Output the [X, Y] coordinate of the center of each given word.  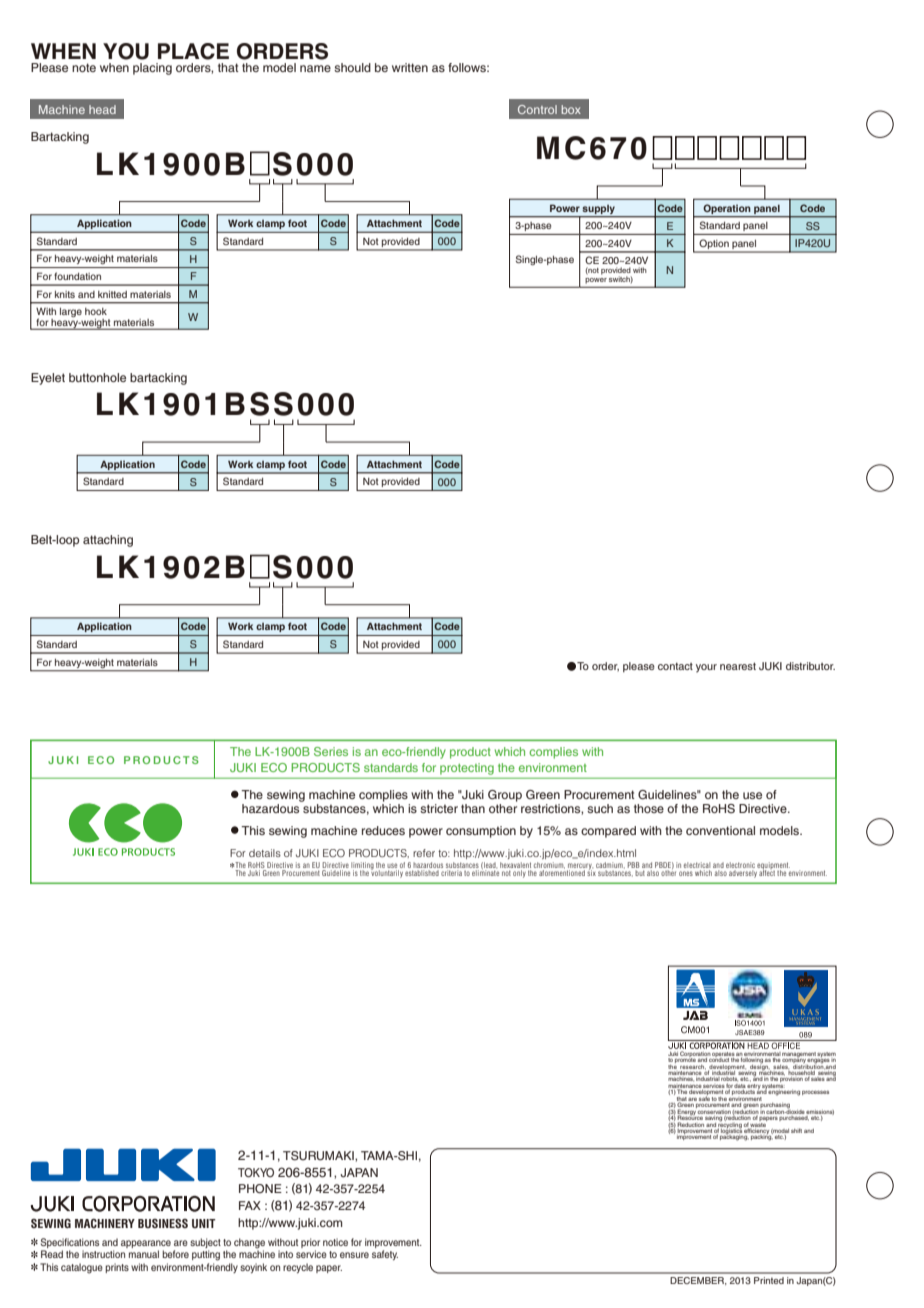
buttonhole [97, 377]
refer [424, 853]
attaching [108, 541]
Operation [727, 209]
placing [152, 69]
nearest [738, 666]
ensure [354, 1255]
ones [686, 873]
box [571, 109]
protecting [466, 769]
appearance [146, 1244]
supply [599, 209]
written [410, 67]
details [265, 853]
